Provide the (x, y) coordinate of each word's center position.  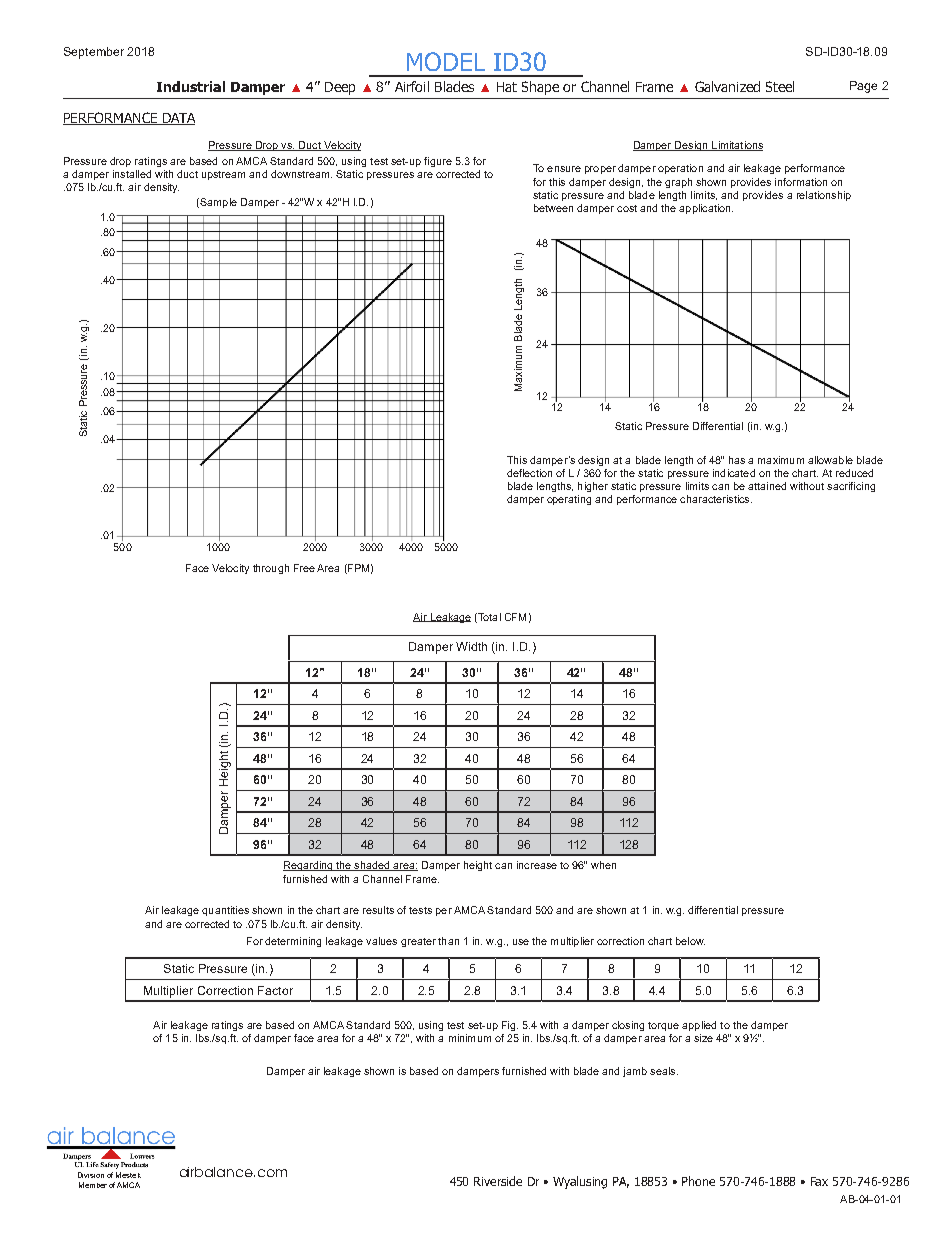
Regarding (309, 866)
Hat (507, 87)
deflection (529, 473)
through (271, 569)
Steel (780, 86)
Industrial (191, 86)
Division (91, 1175)
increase (537, 865)
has (737, 460)
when (603, 865)
